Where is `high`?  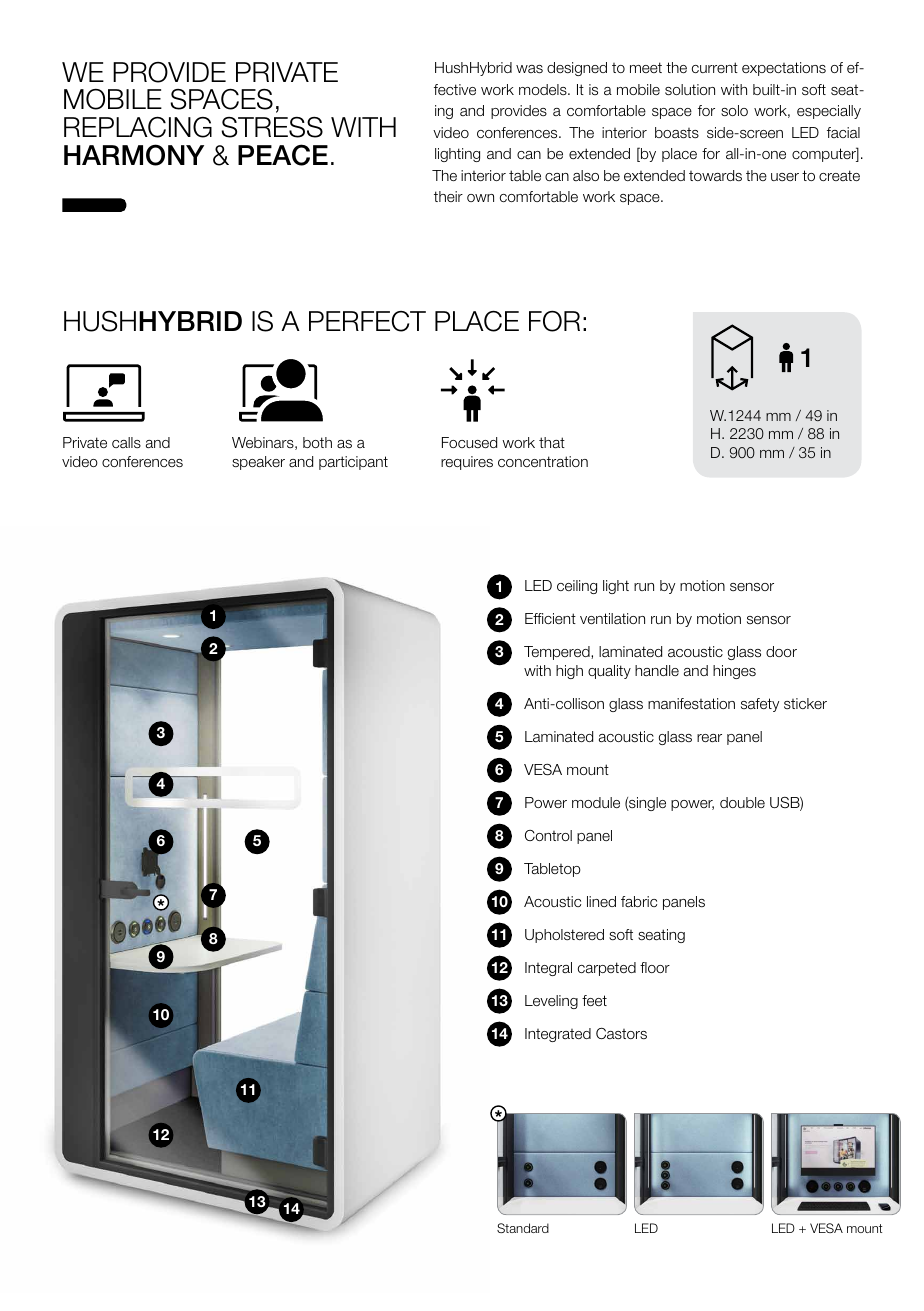
high is located at coordinates (569, 672).
